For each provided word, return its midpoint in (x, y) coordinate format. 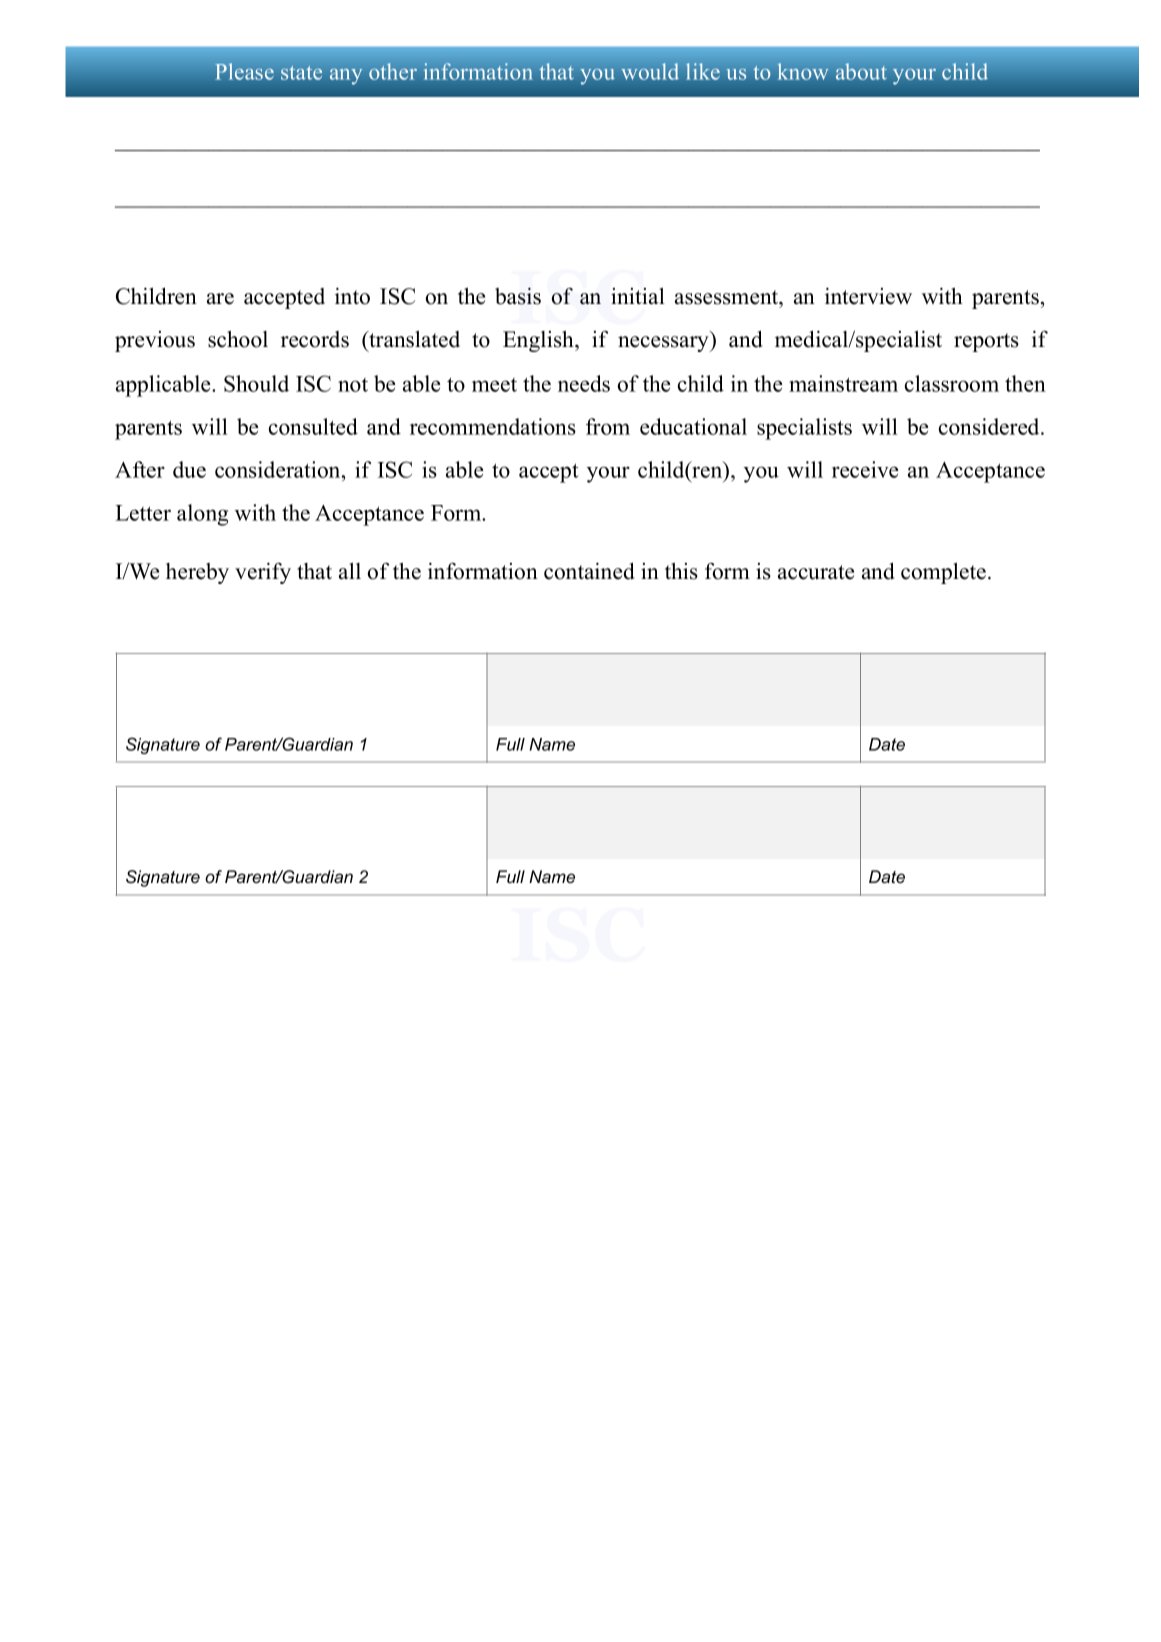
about (861, 71)
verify (263, 573)
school (238, 339)
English (539, 341)
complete (943, 573)
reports (986, 342)
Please (244, 71)
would (650, 71)
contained (589, 571)
